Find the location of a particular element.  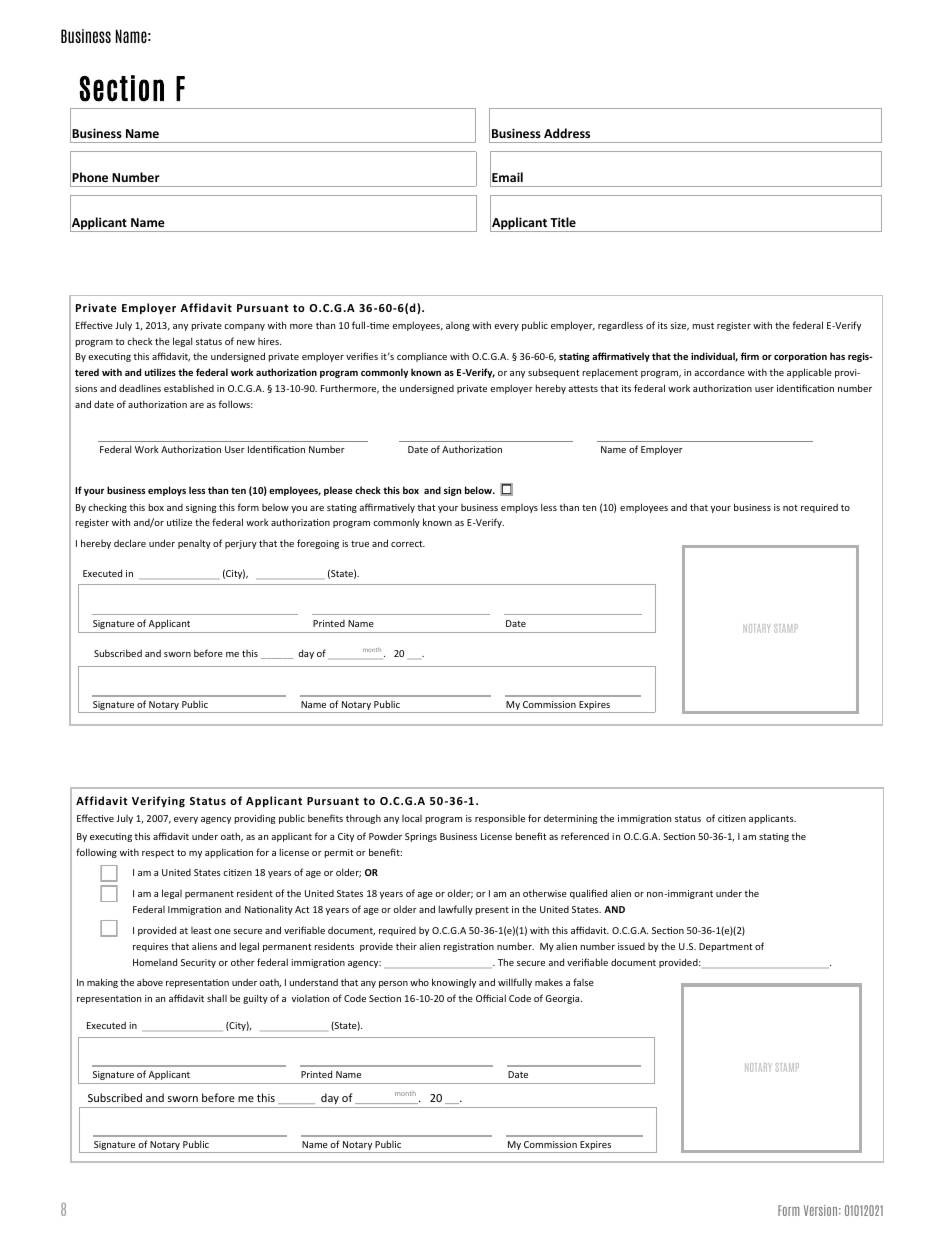

respect is located at coordinates (158, 853).
